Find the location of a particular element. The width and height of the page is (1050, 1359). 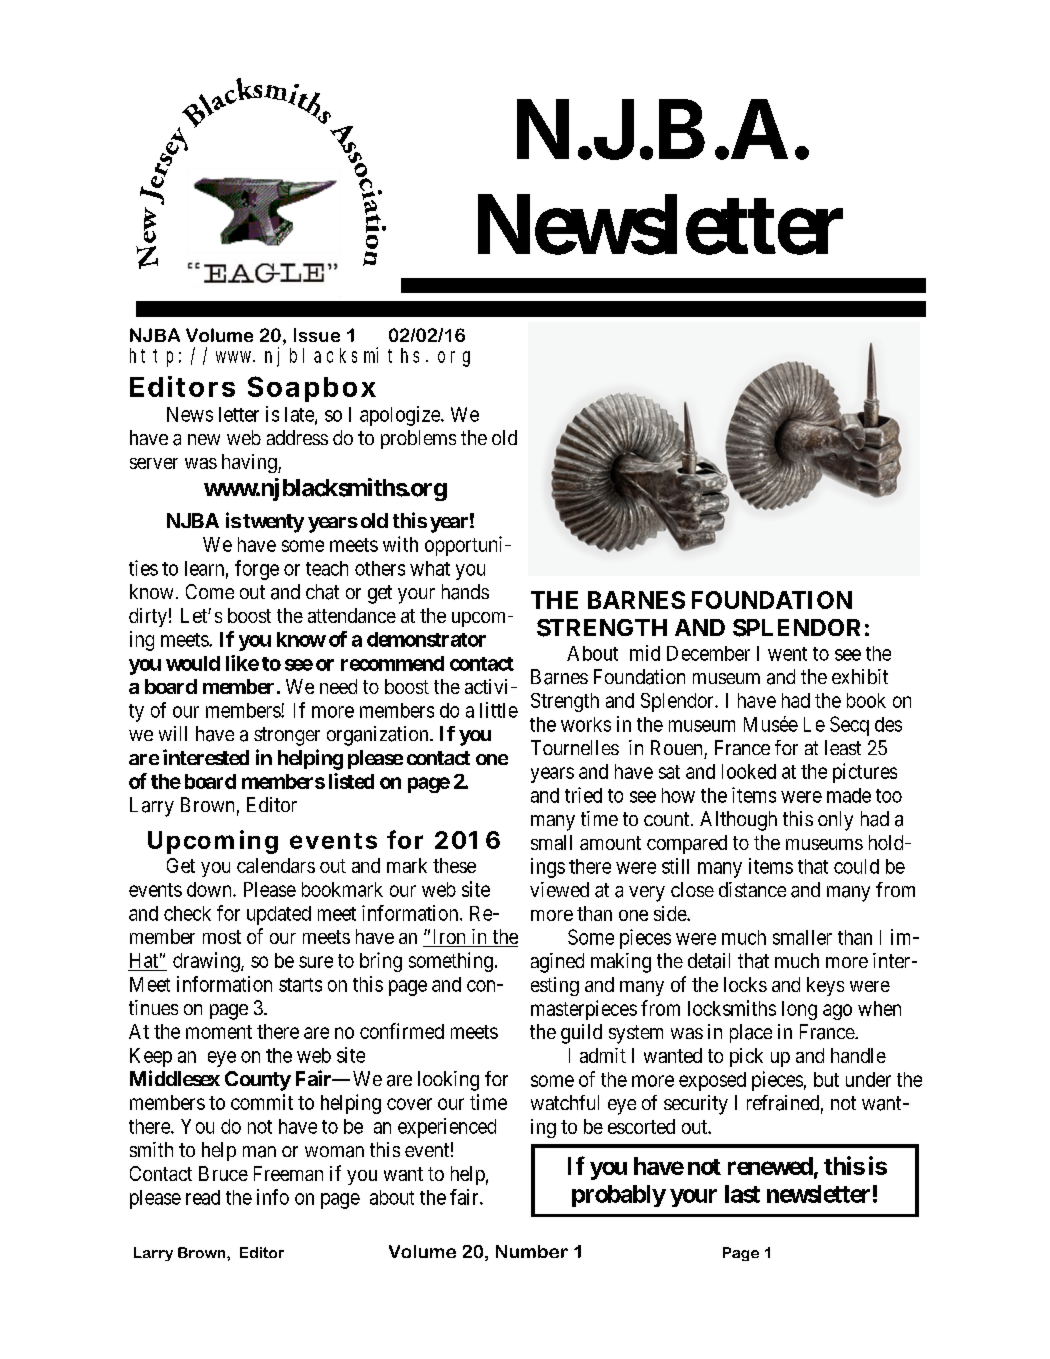

stronger is located at coordinates (287, 736).
